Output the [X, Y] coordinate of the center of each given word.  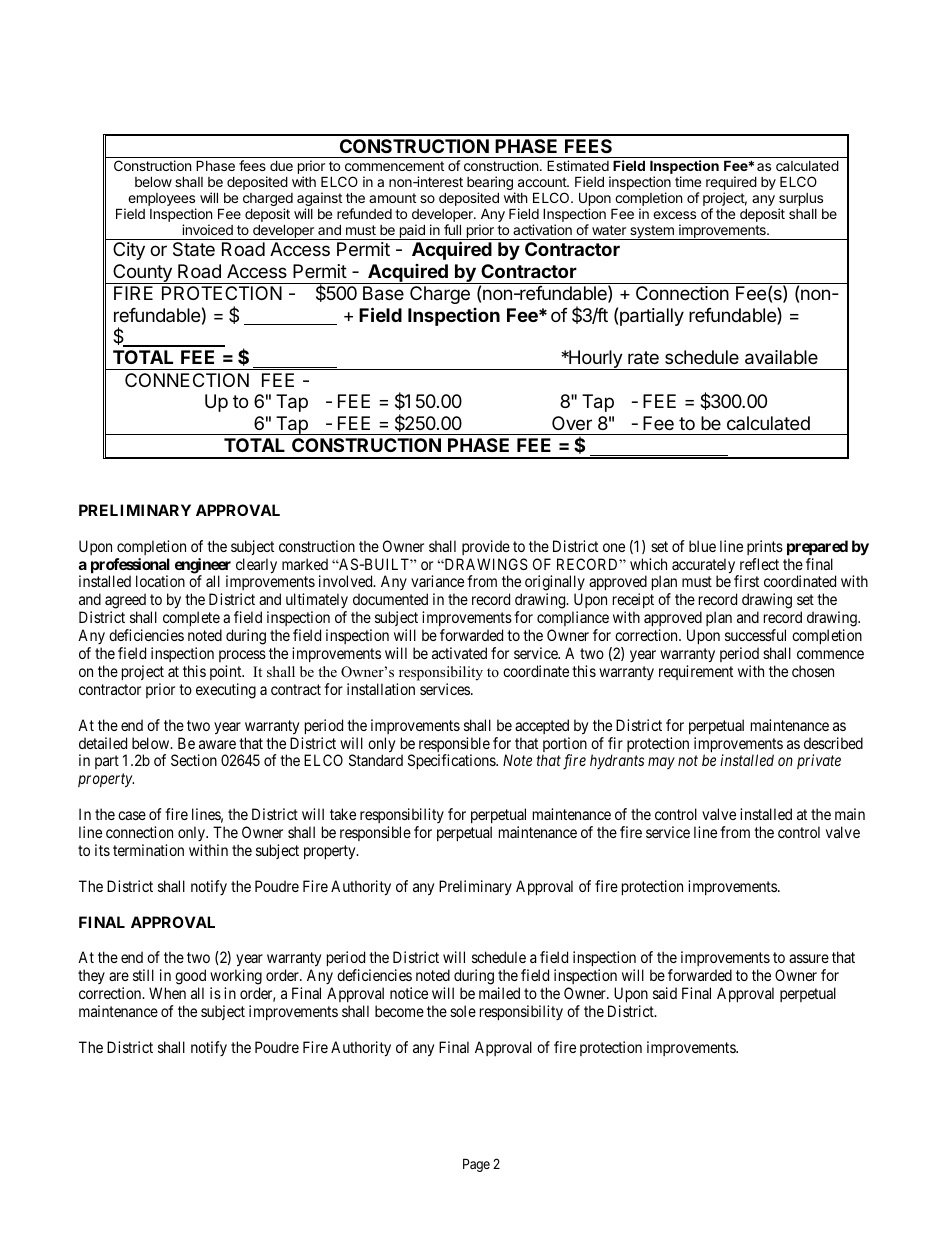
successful [755, 635]
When [167, 993]
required [731, 184]
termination [148, 850]
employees [162, 201]
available [781, 357]
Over [572, 423]
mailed [499, 993]
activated [459, 653]
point [227, 672]
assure [809, 958]
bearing [491, 184]
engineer [203, 567]
